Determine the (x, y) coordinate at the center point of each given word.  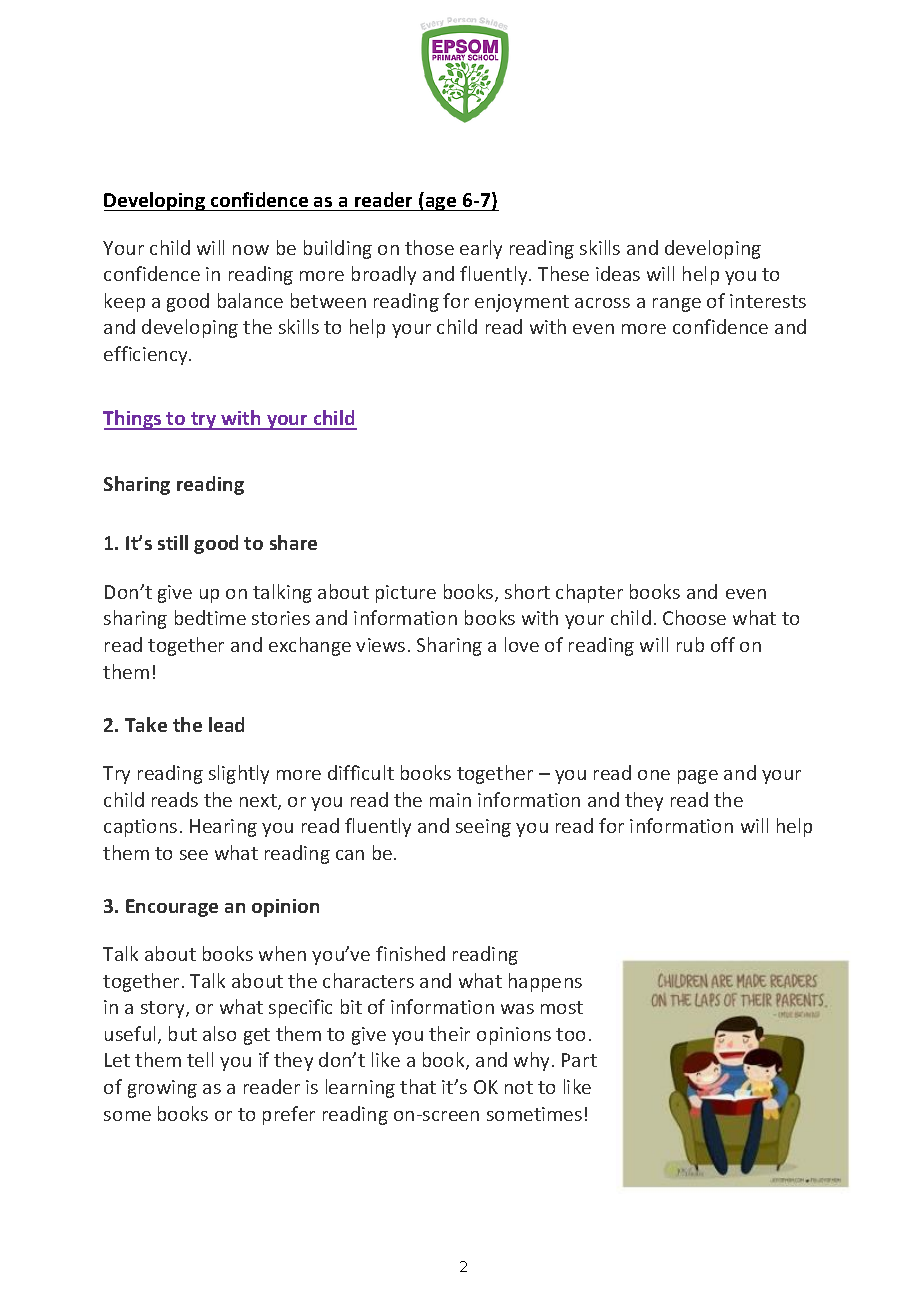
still (173, 542)
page (698, 777)
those (429, 247)
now (251, 250)
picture (406, 594)
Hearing (223, 828)
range (677, 305)
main (450, 800)
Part (579, 1060)
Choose (694, 617)
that (418, 1086)
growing (162, 1089)
